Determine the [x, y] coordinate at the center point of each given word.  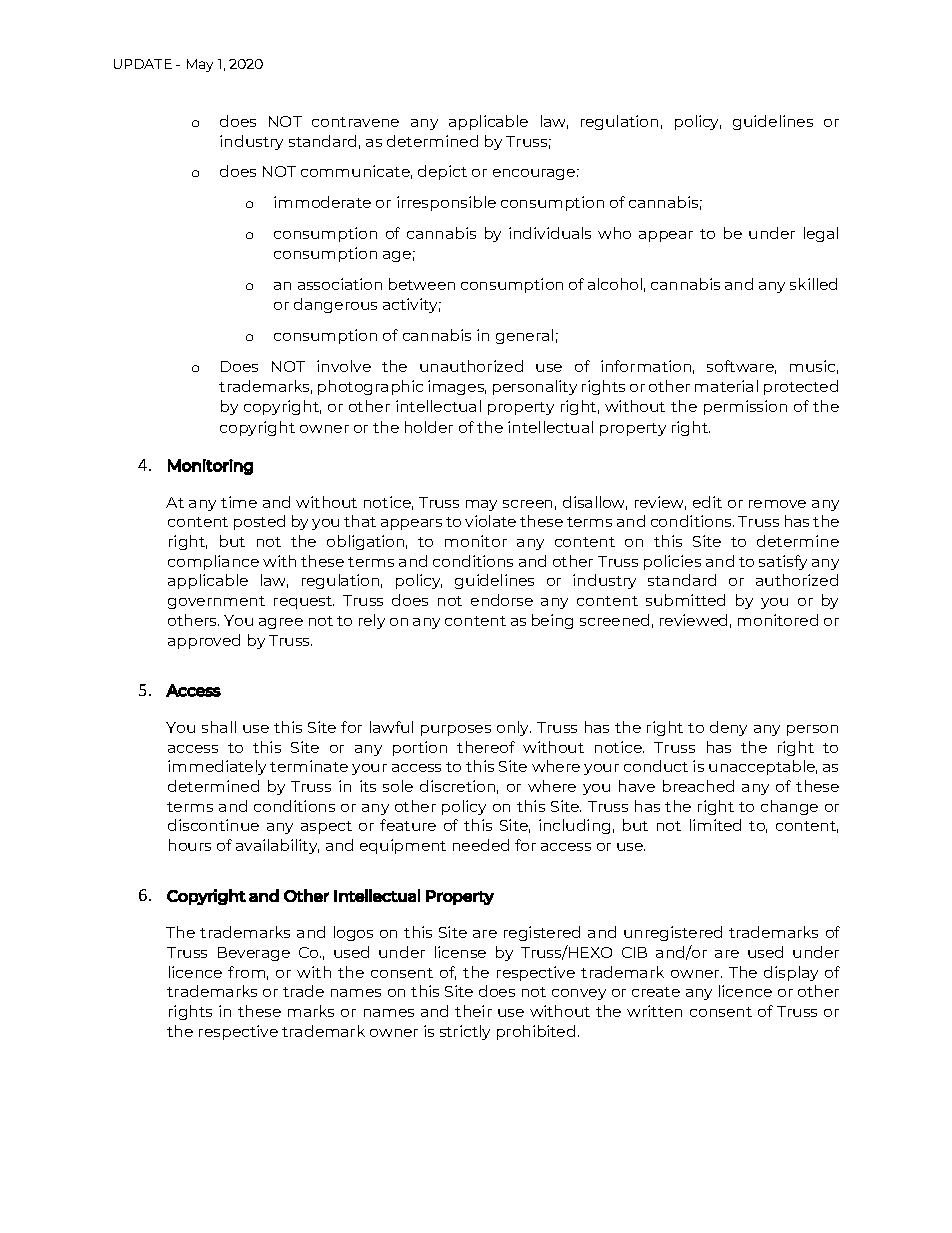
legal [821, 234]
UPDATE [143, 64]
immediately [217, 767]
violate [490, 521]
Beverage [254, 954]
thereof [486, 747]
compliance [213, 562]
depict [442, 172]
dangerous [335, 305]
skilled [813, 284]
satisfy [783, 562]
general [524, 336]
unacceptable [763, 767]
